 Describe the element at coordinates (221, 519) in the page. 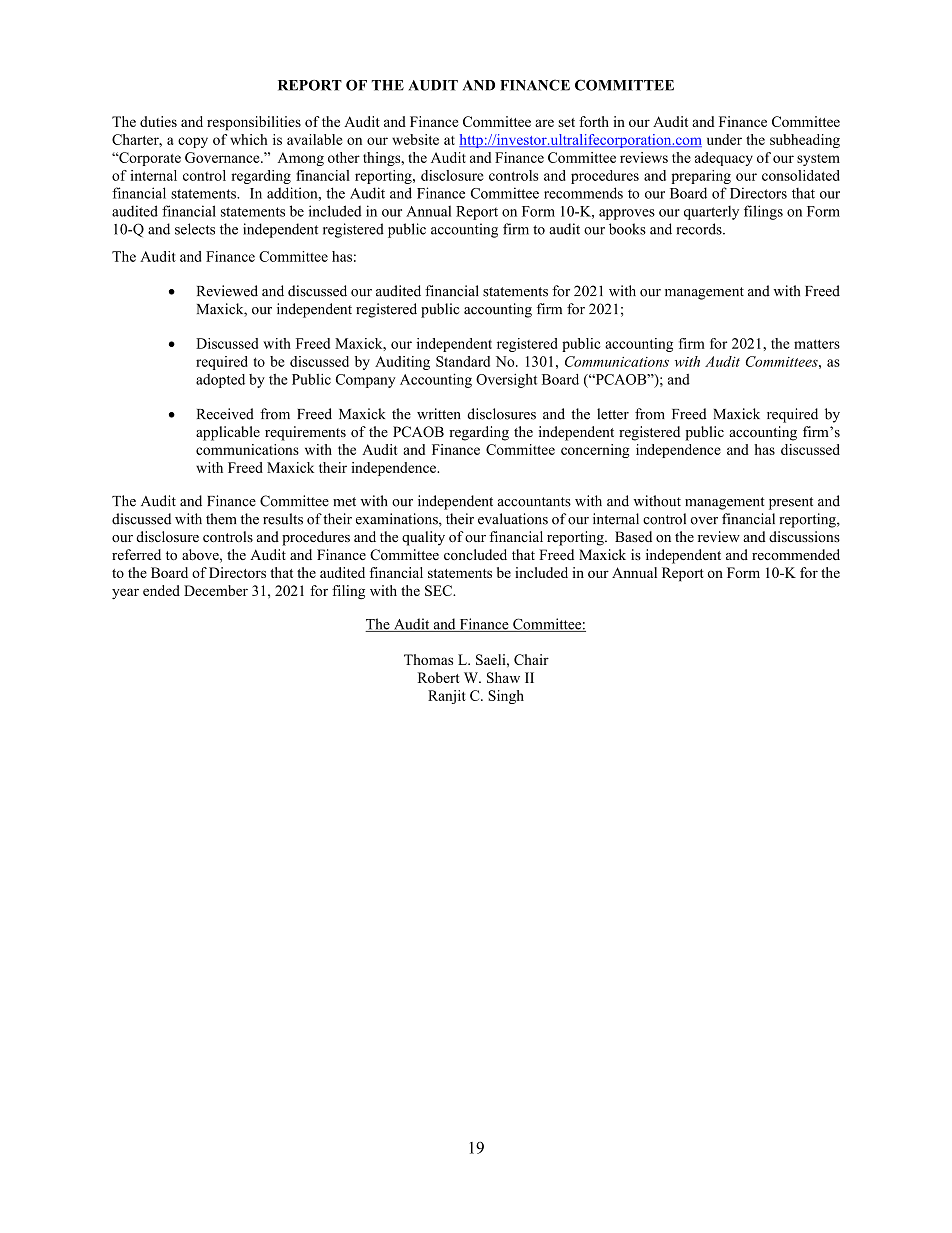

I see `them` at that location.
